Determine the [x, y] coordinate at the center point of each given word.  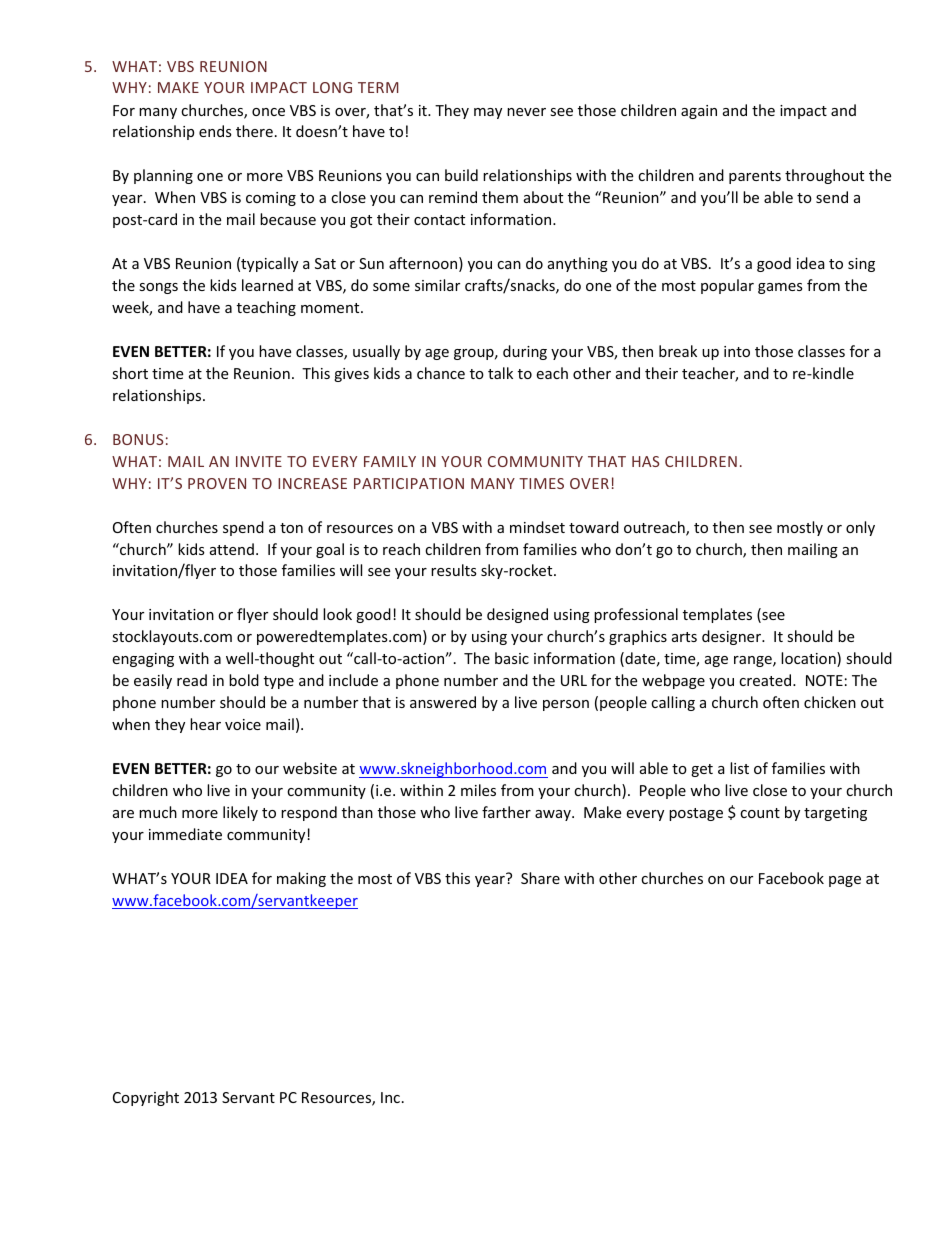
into [737, 351]
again [699, 112]
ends [215, 131]
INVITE [259, 461]
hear [205, 724]
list [739, 768]
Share [540, 878]
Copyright [146, 1098]
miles [478, 790]
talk [500, 373]
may [488, 113]
